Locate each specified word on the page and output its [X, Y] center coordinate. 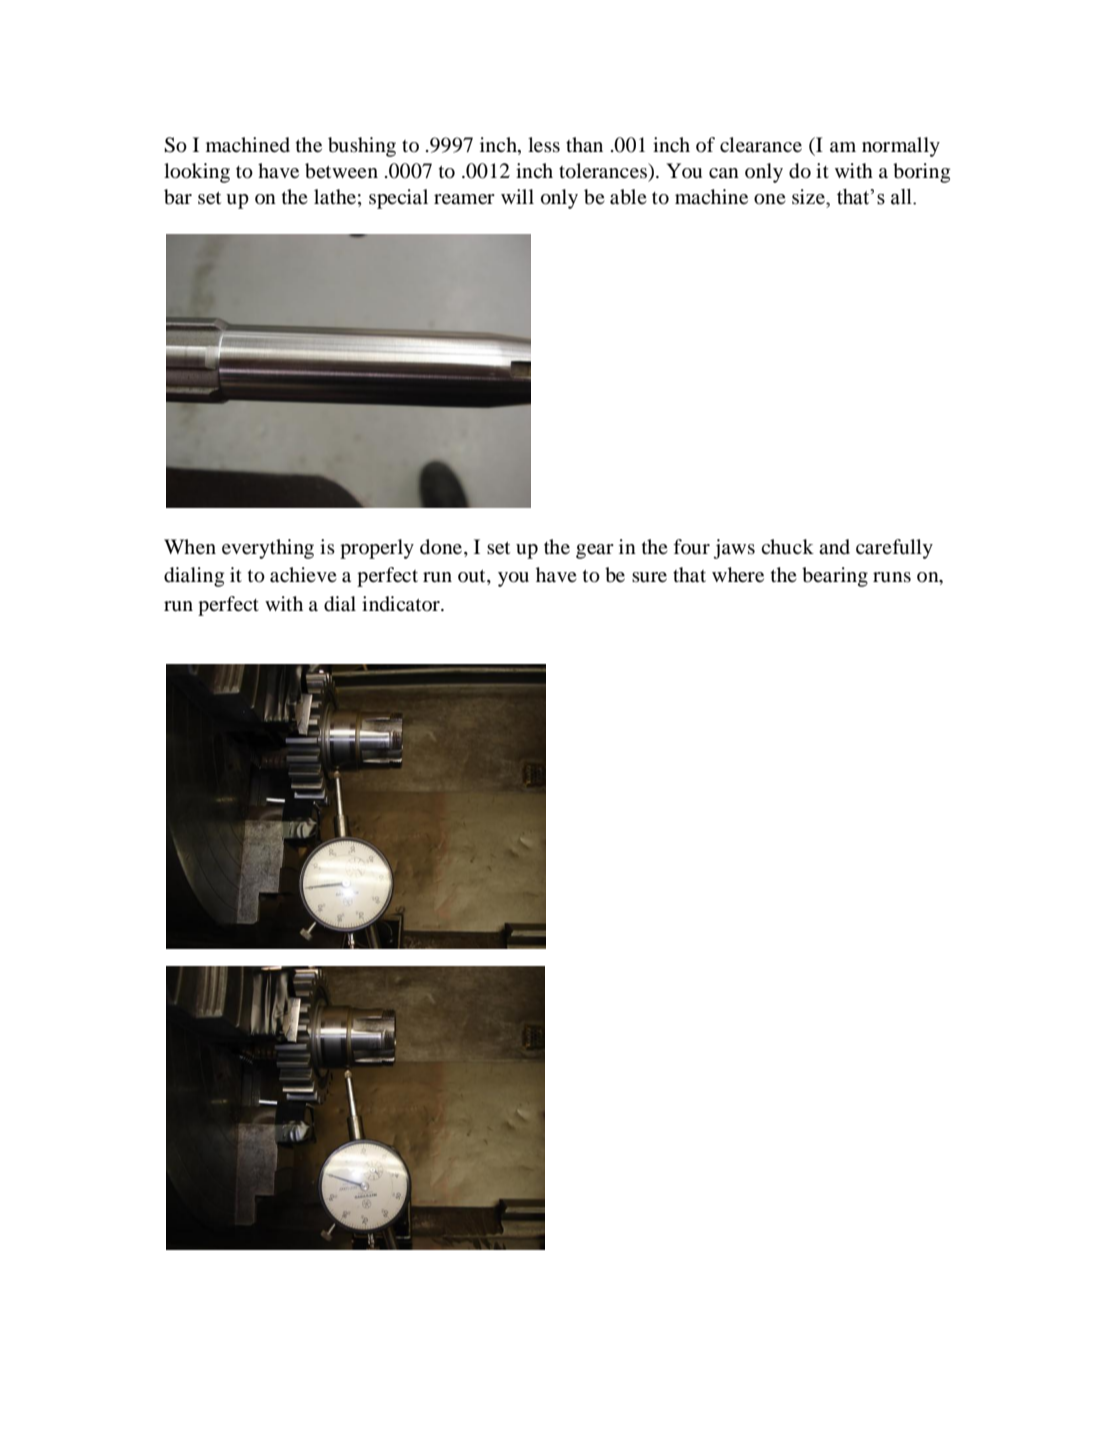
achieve [303, 574]
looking [197, 173]
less [544, 145]
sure [649, 577]
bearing [835, 577]
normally [901, 147]
